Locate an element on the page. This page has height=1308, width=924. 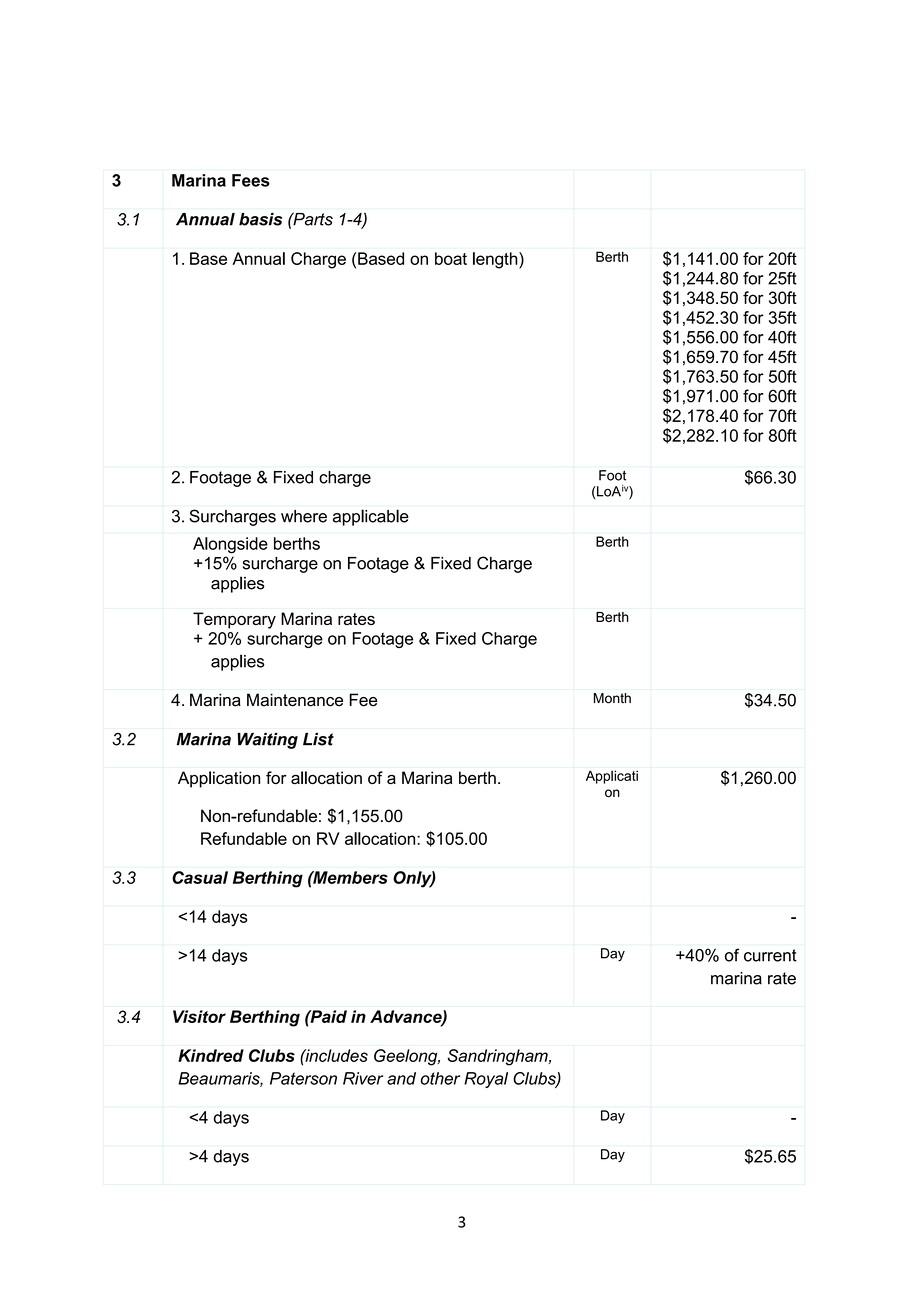
boat is located at coordinates (451, 258).
